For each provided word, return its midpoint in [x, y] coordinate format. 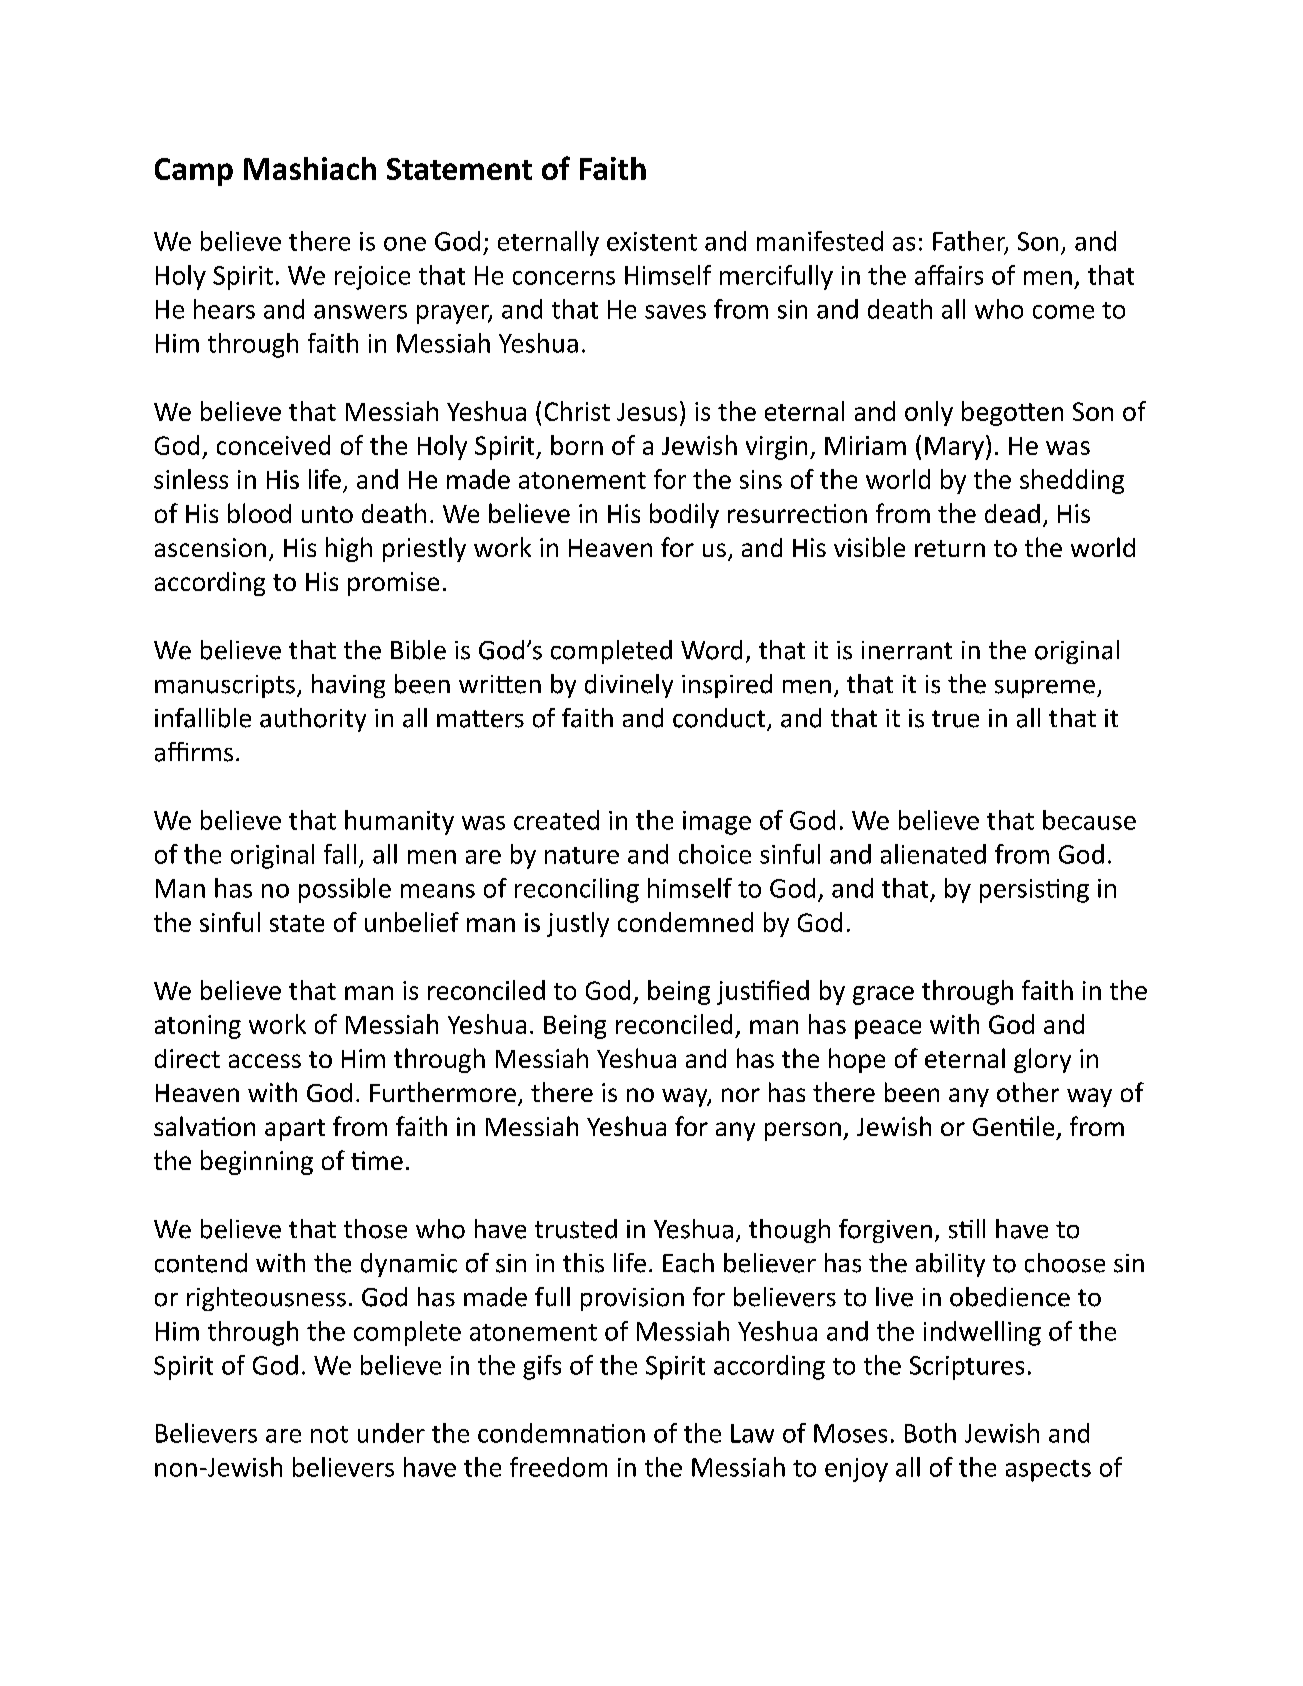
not [329, 1434]
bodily [684, 515]
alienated [933, 854]
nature [582, 855]
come [1063, 312]
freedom [558, 1467]
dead [1012, 513]
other [1028, 1092]
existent [652, 241]
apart [295, 1130]
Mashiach [310, 168]
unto [327, 514]
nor [741, 1095]
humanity [399, 822]
